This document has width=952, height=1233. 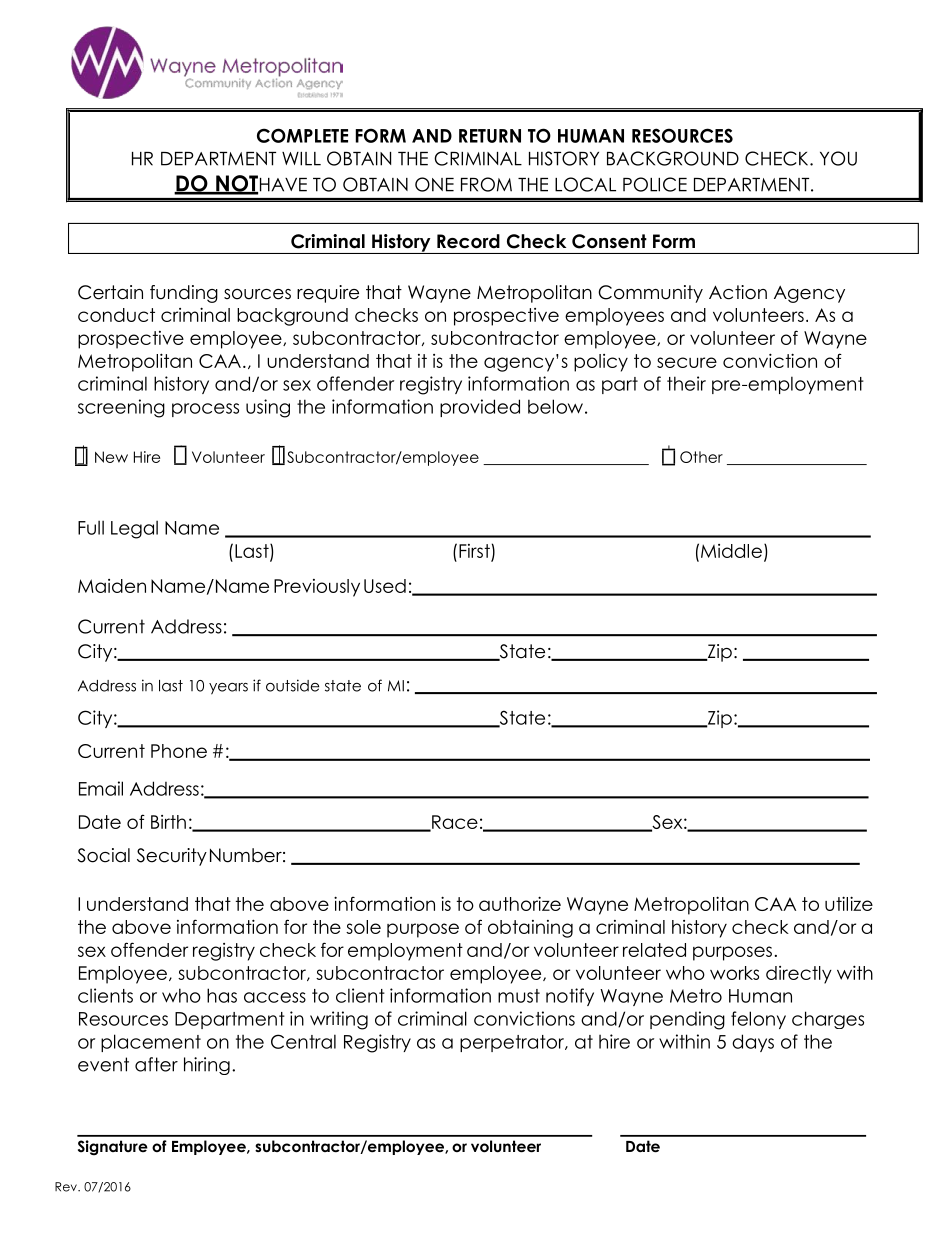 What do you see at coordinates (474, 551) in the document?
I see `First` at bounding box center [474, 551].
